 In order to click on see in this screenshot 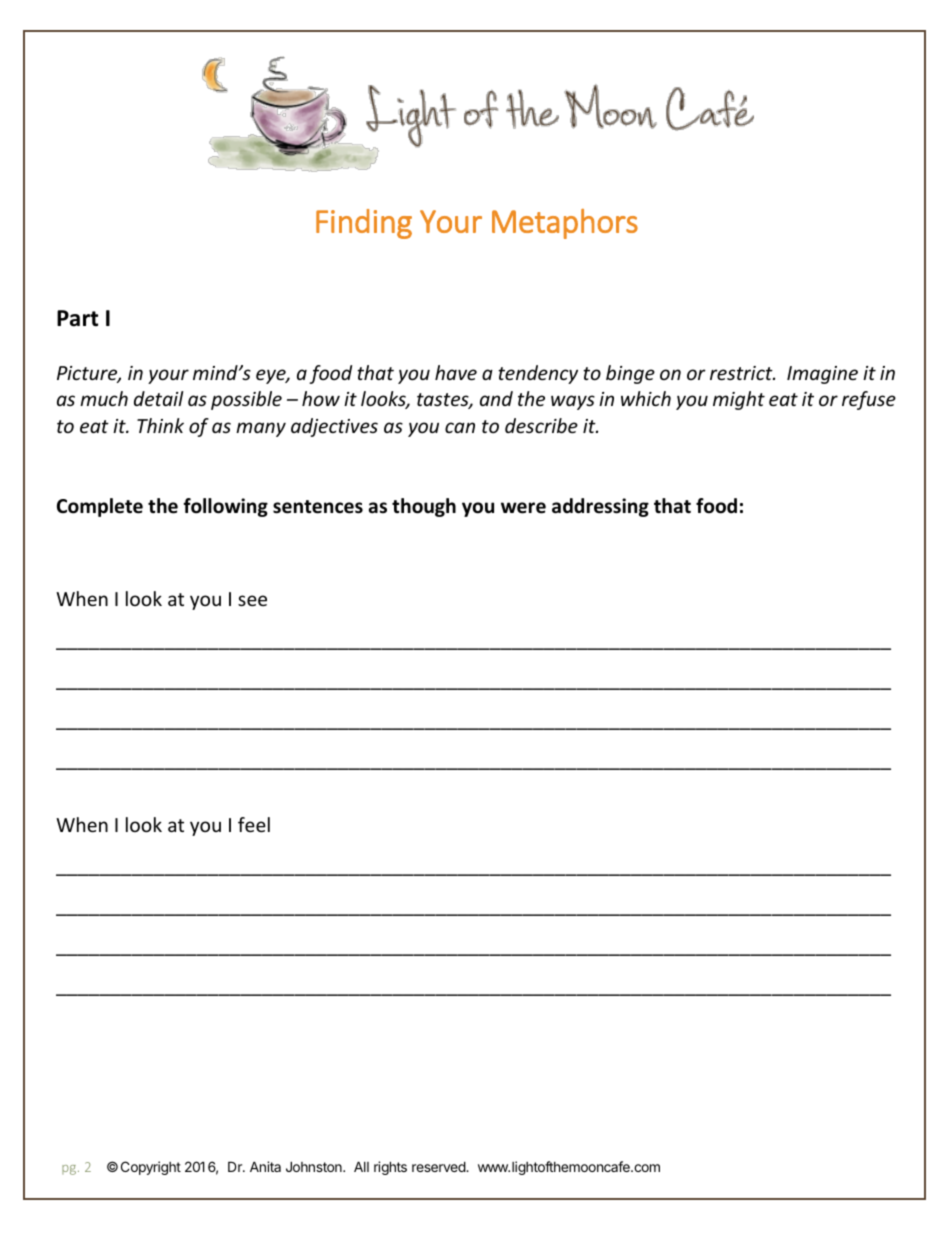, I will do `click(252, 600)`.
